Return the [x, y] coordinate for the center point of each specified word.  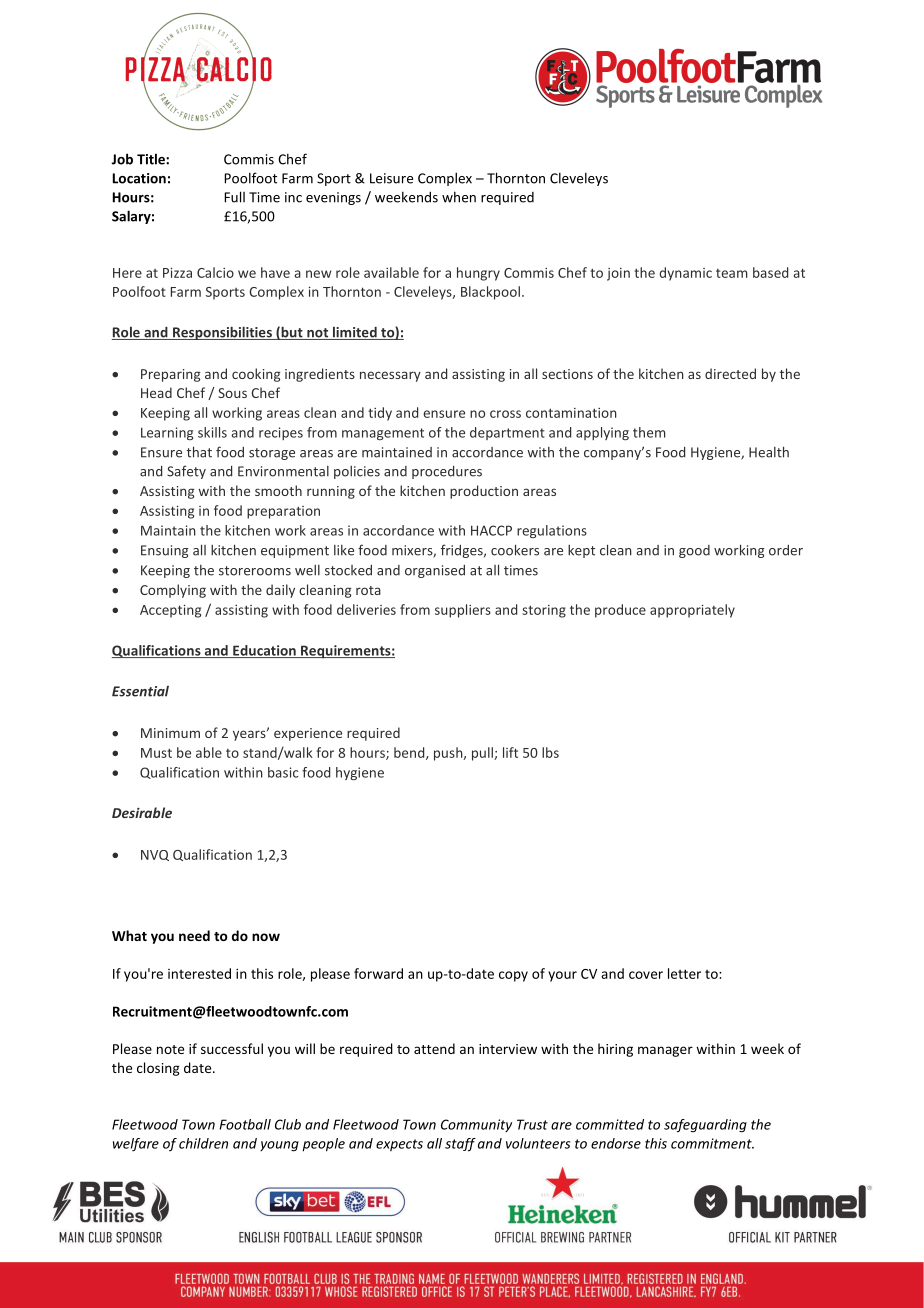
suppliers [463, 611]
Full [234, 197]
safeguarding [705, 1126]
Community [476, 1125]
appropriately [692, 611]
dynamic [685, 274]
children [203, 1143]
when [459, 197]
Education [264, 651]
